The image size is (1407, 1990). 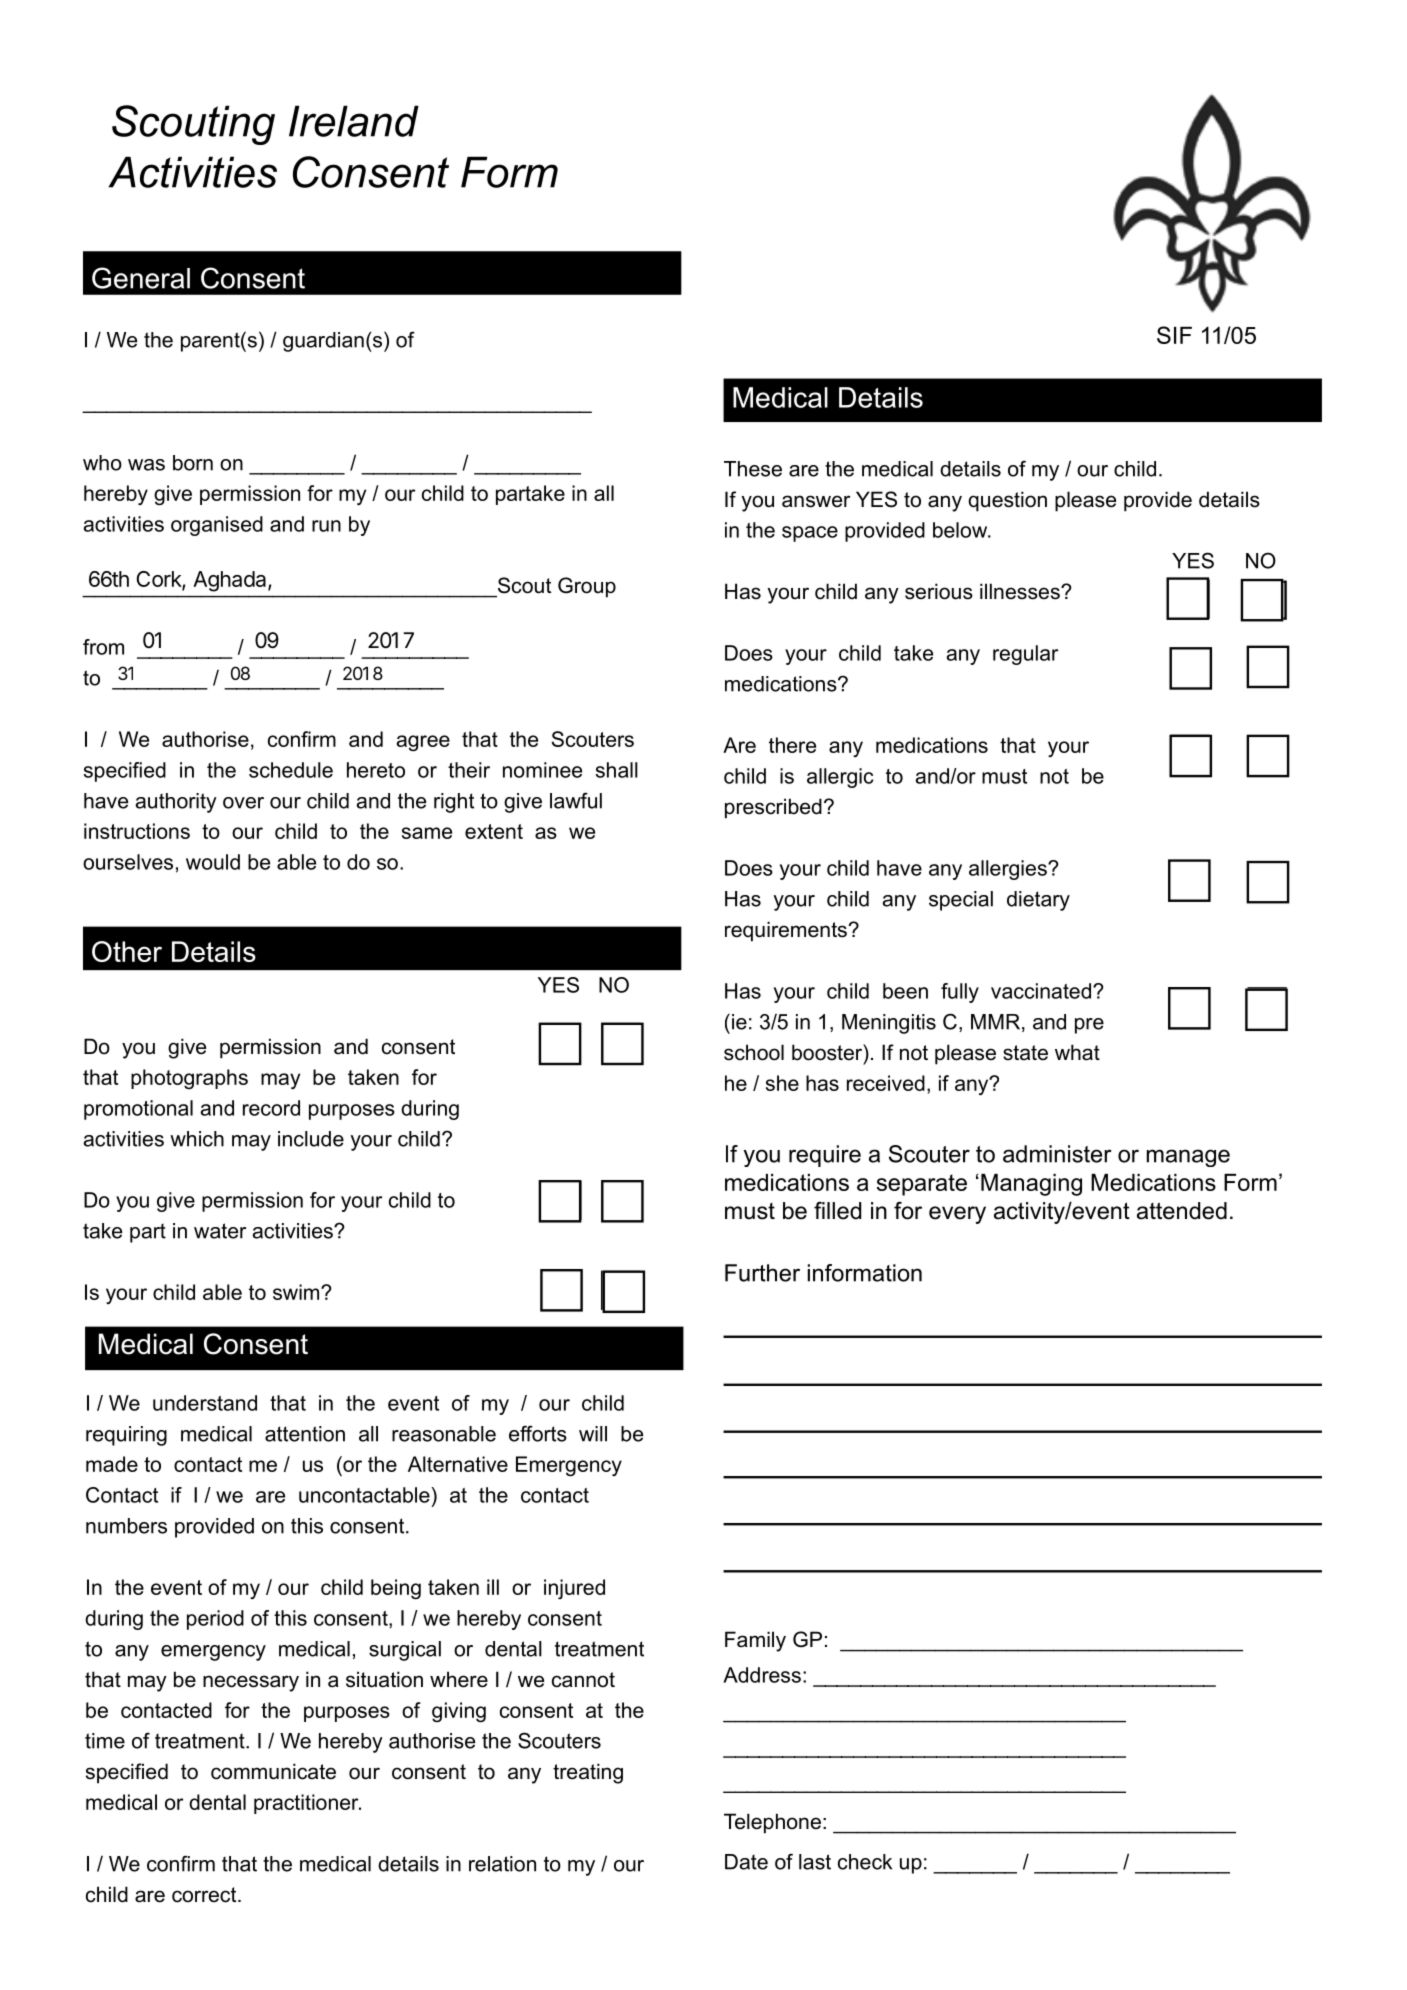 I want to click on organised, so click(x=217, y=526).
